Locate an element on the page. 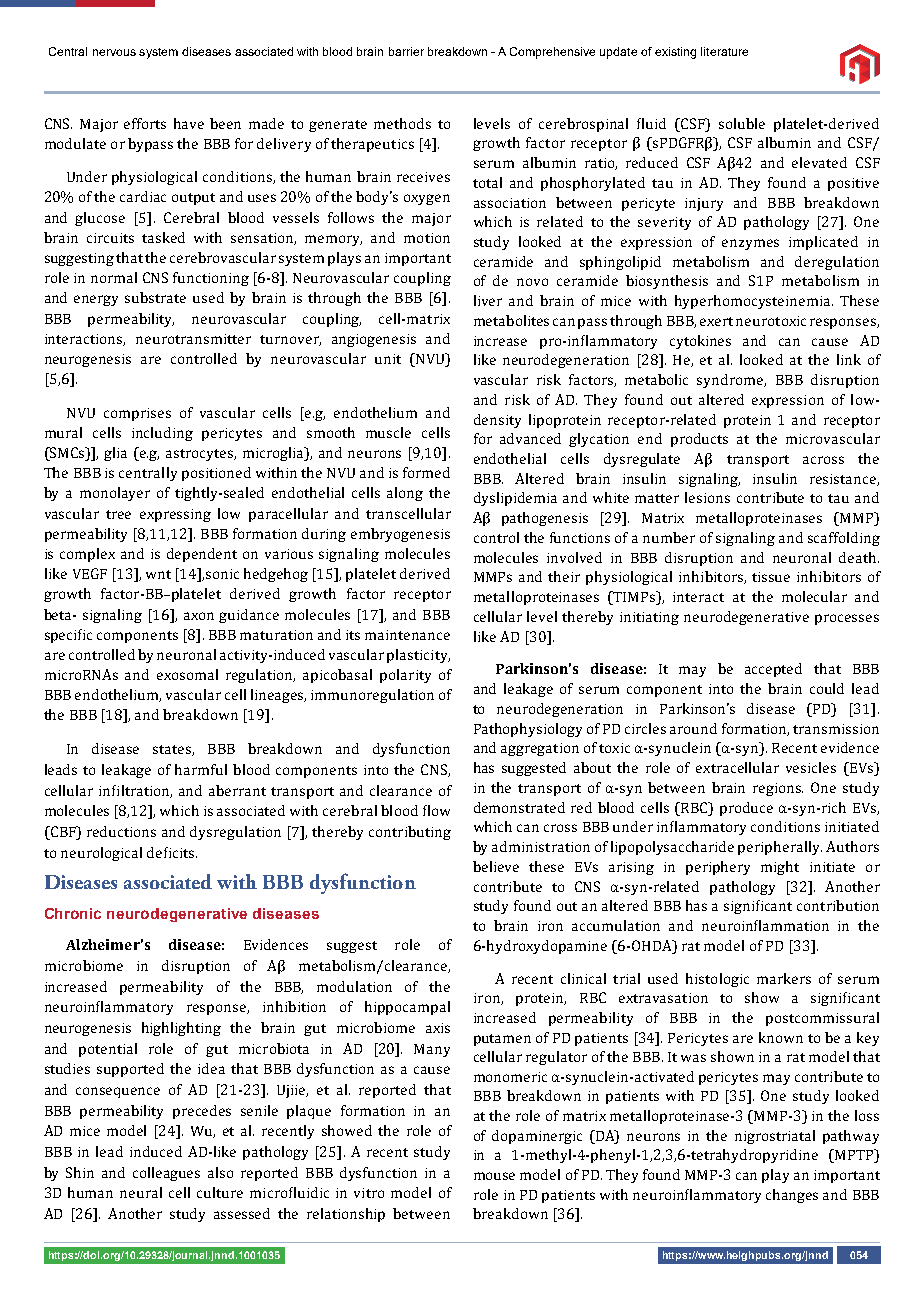 This page has height=1308, width=924. soluble is located at coordinates (742, 123).
